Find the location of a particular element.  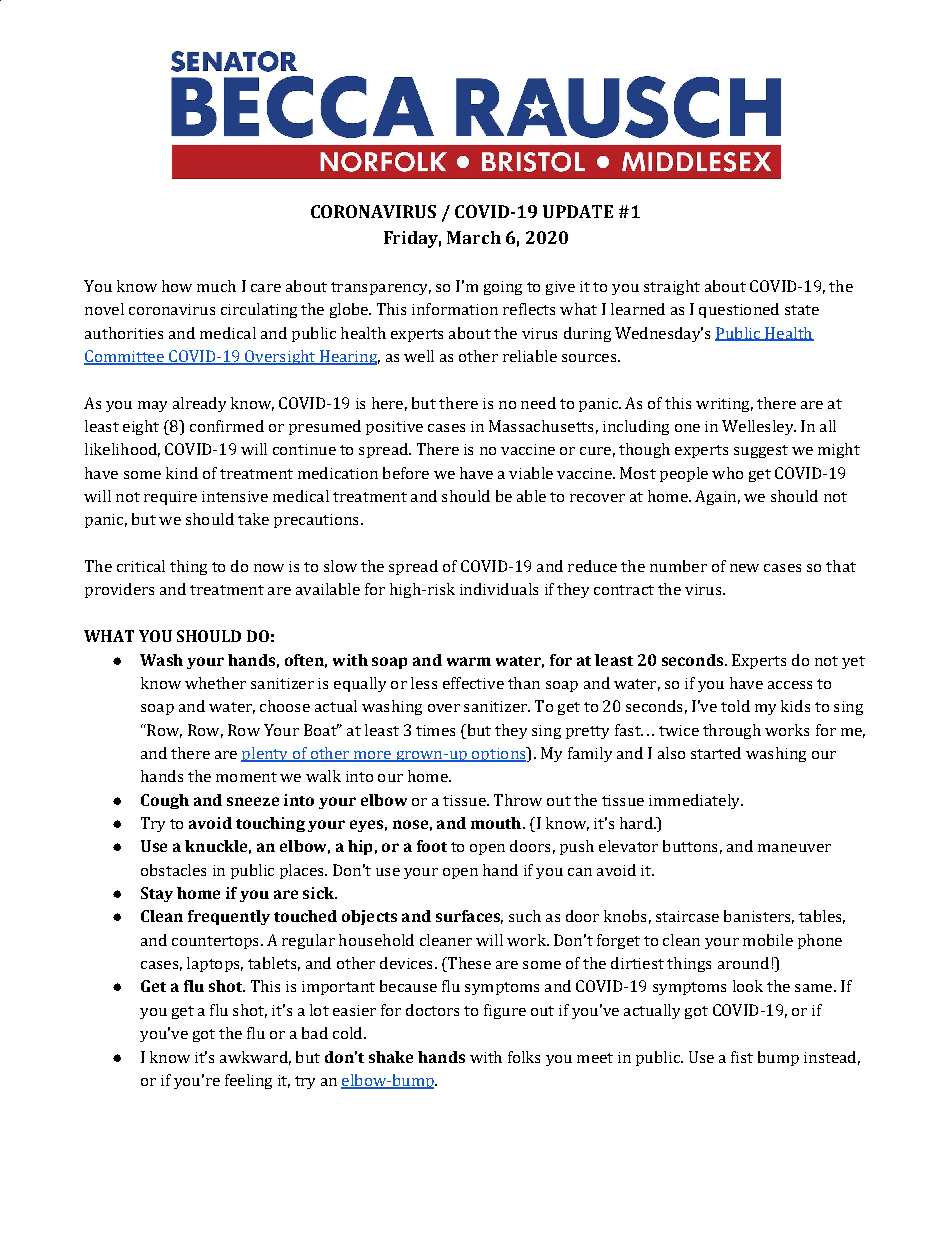

March is located at coordinates (474, 237).
